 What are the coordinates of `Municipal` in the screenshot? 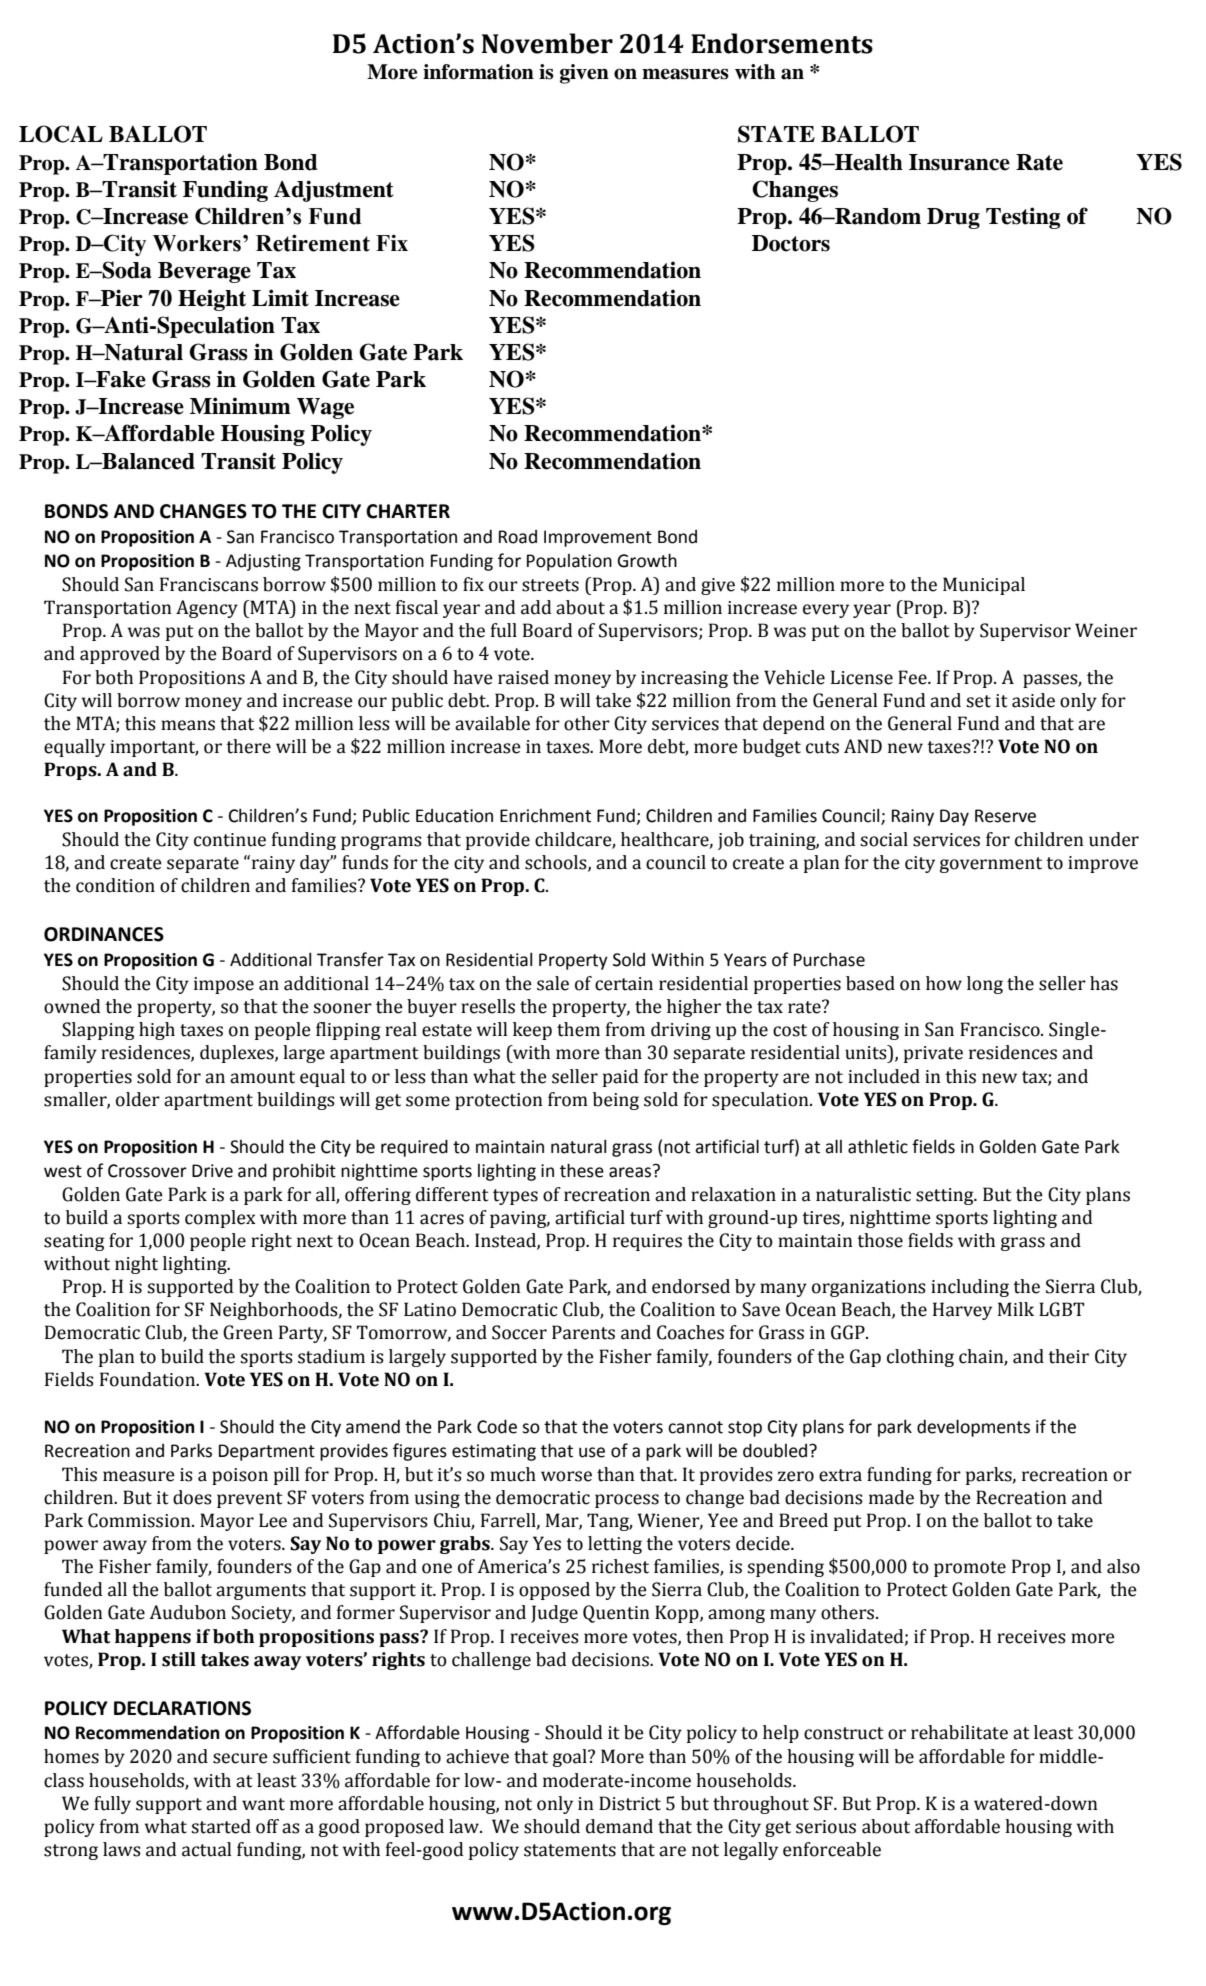 It's located at (984, 586).
